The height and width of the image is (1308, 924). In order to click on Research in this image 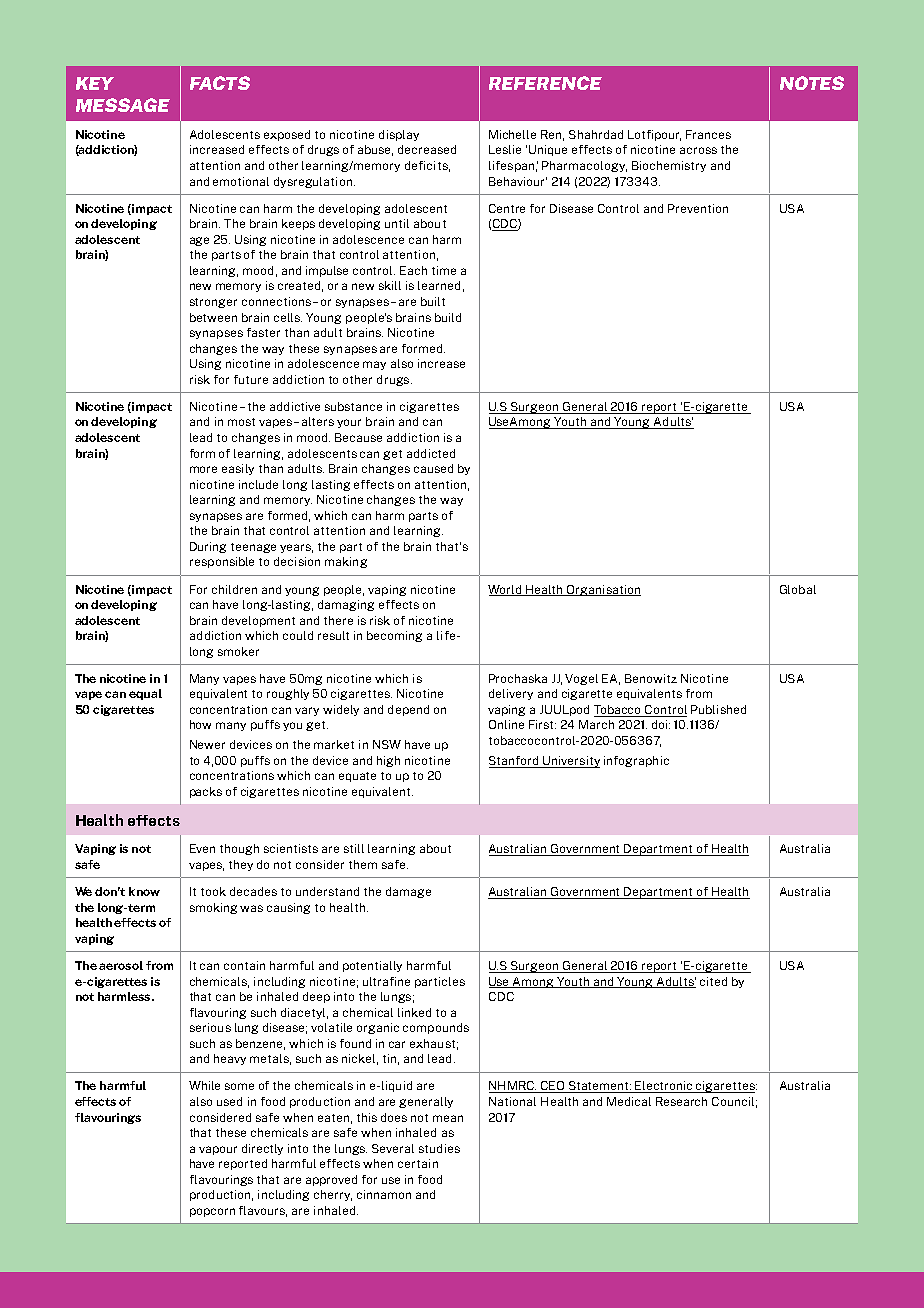, I will do `click(681, 1101)`.
